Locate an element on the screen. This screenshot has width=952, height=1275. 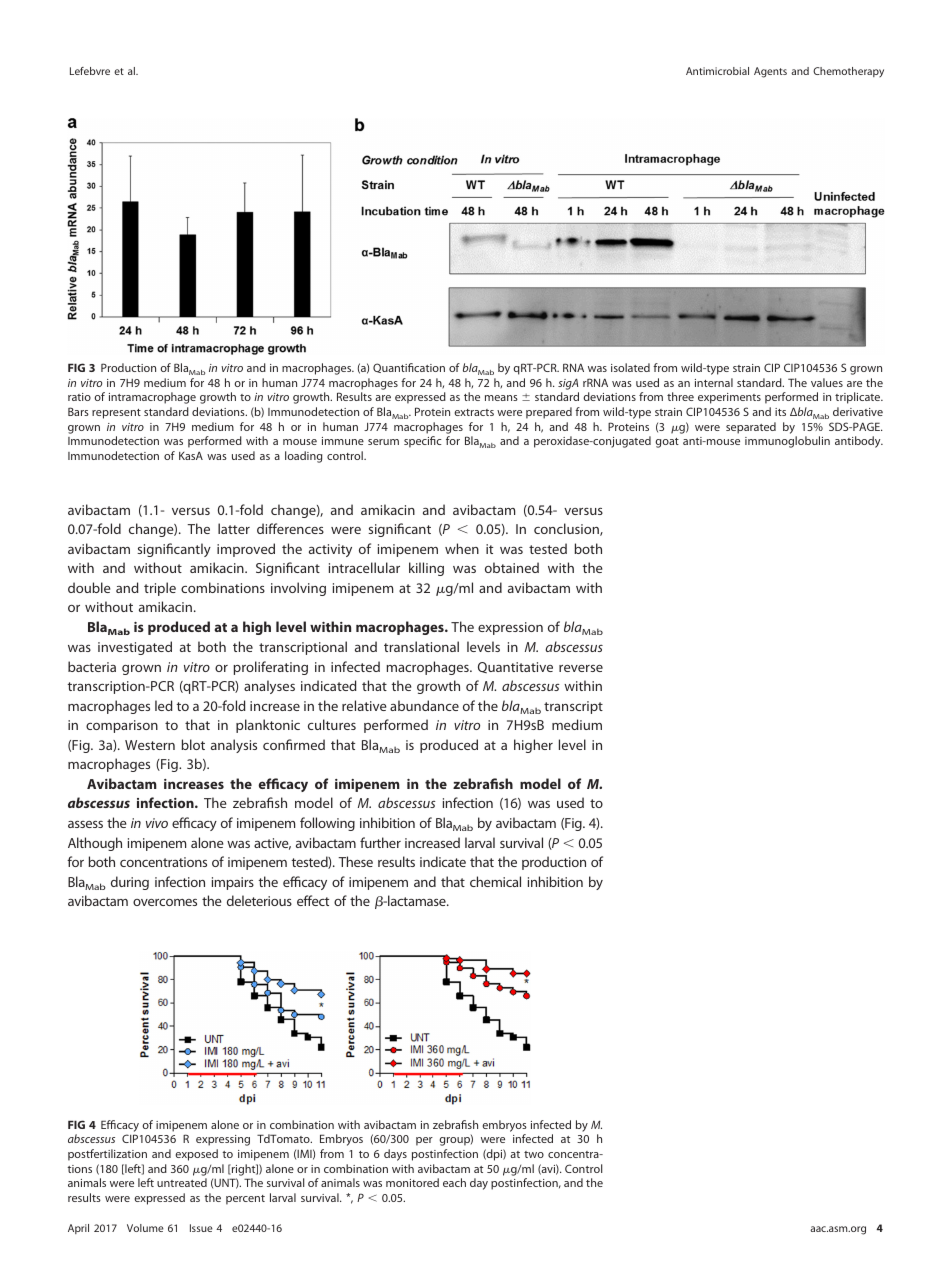
Agents is located at coordinates (770, 72).
